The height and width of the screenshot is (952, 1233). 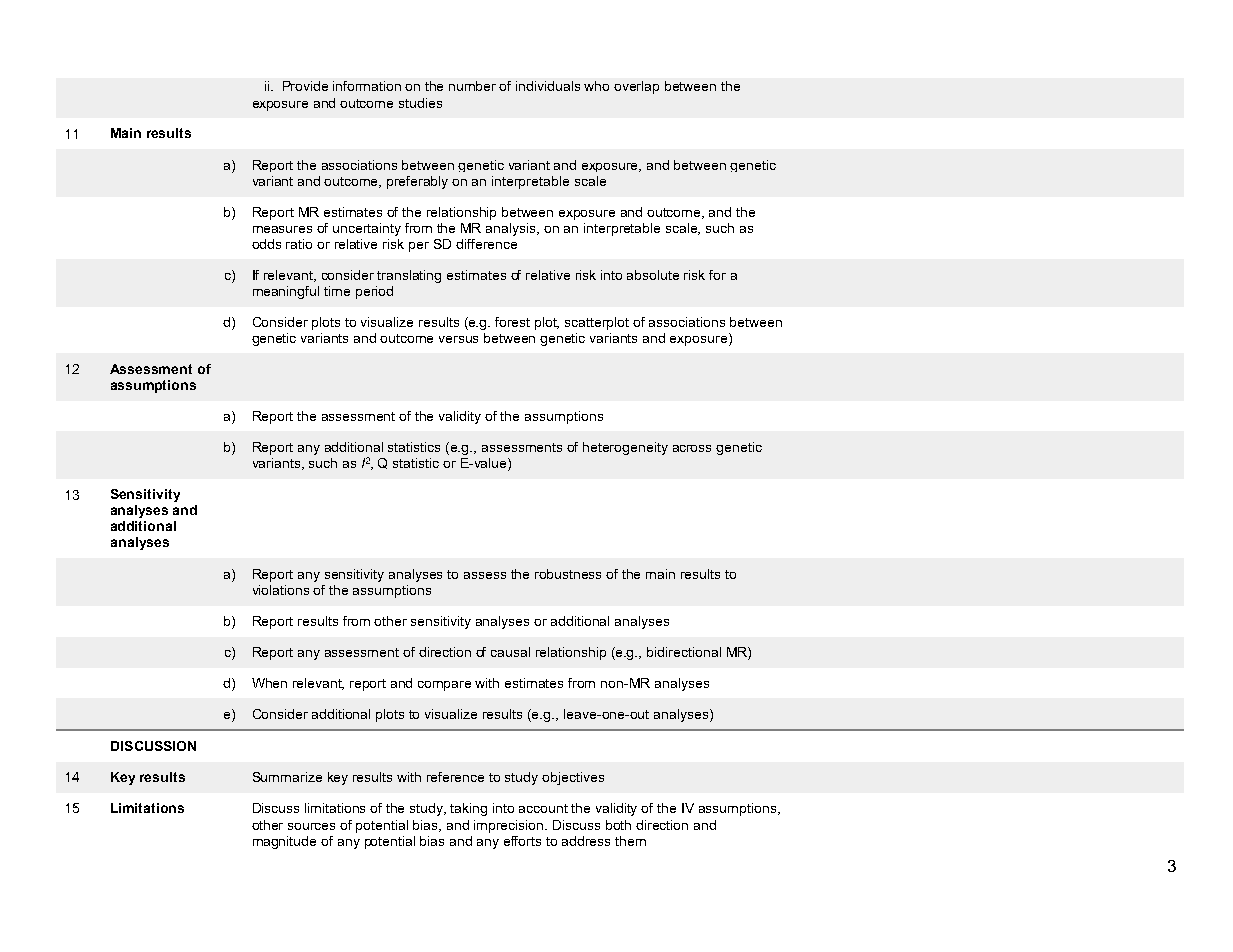 What do you see at coordinates (472, 86) in the screenshot?
I see `number` at bounding box center [472, 86].
